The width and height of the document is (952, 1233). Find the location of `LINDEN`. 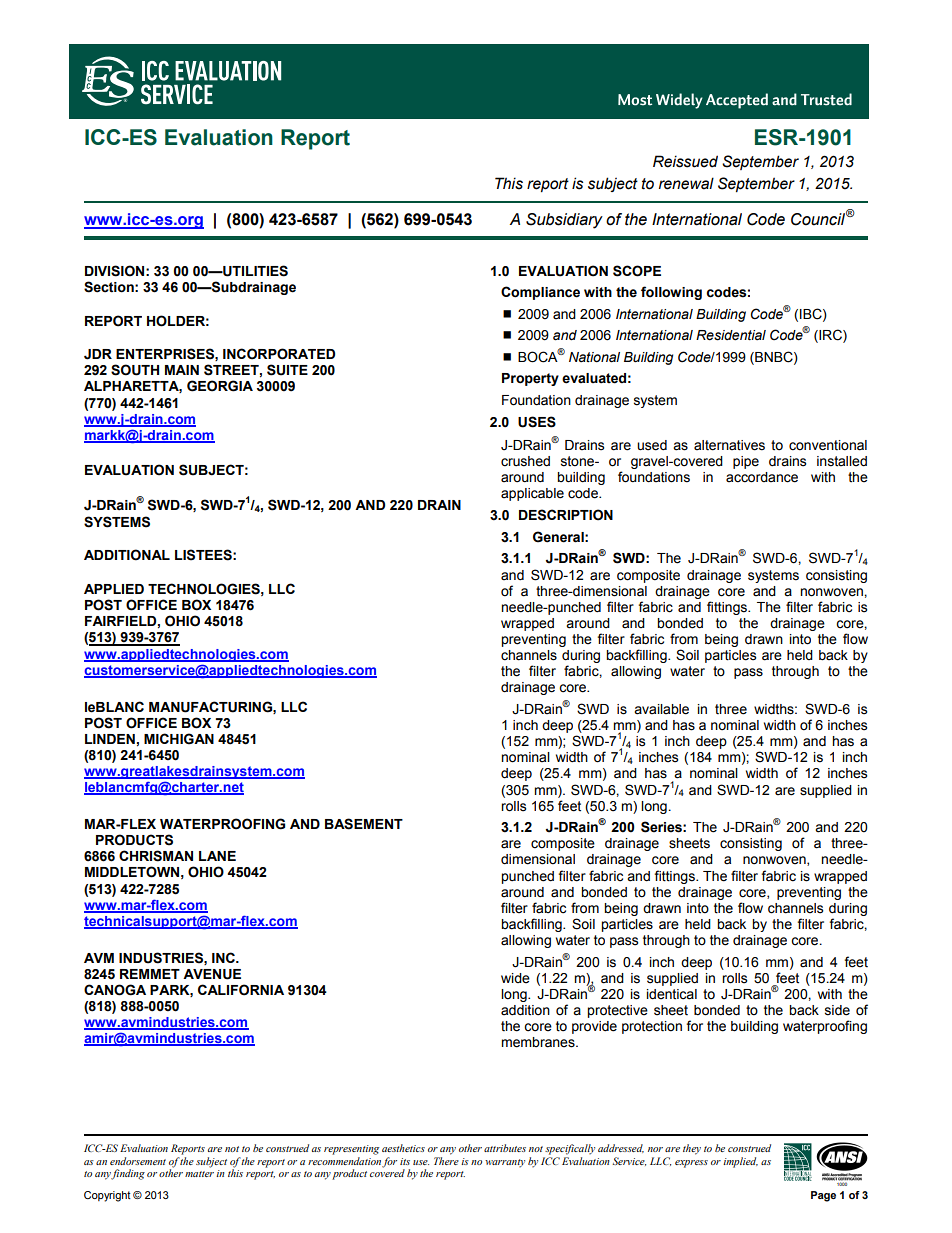

LINDEN is located at coordinates (110, 739).
